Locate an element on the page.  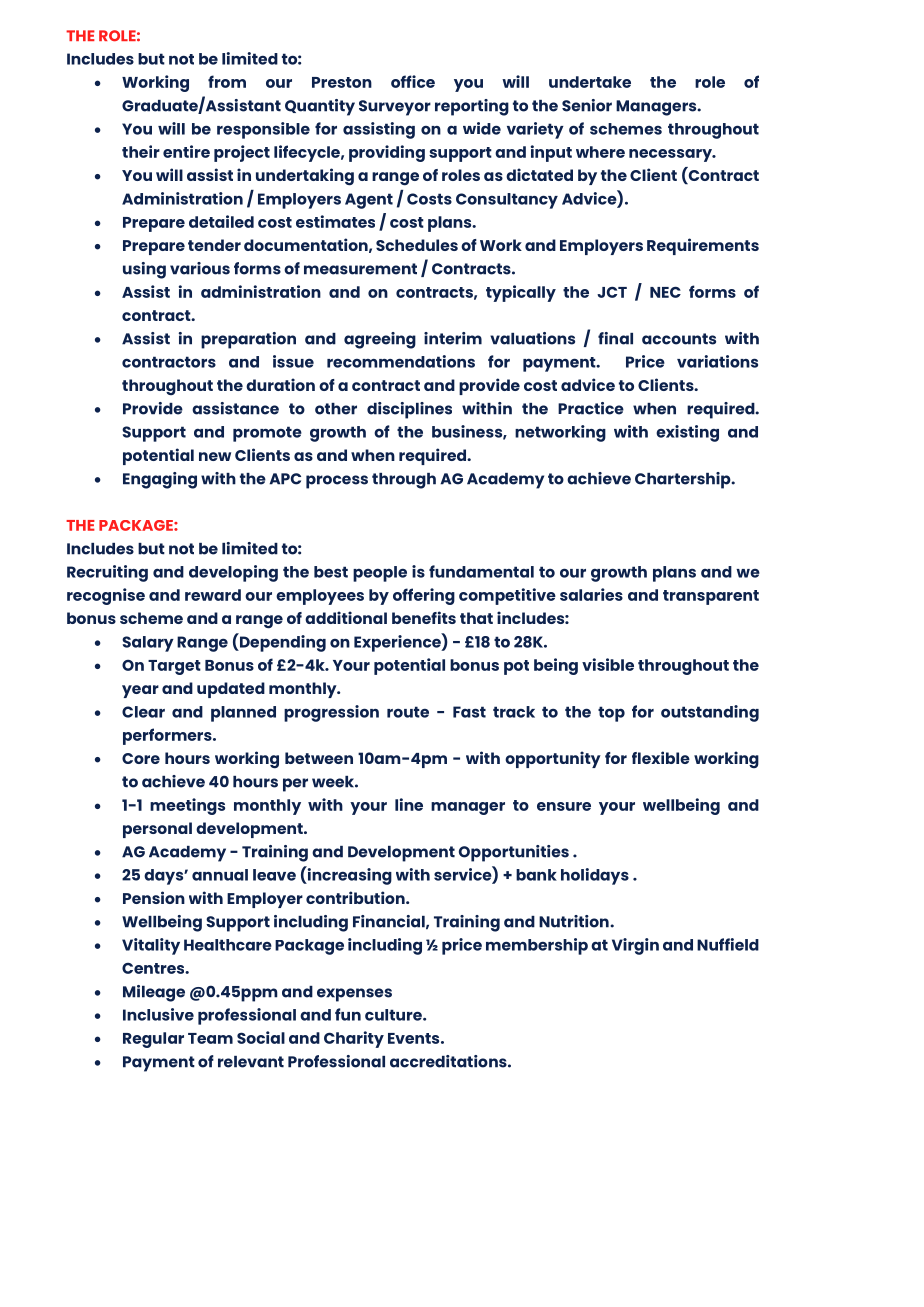
Surveyor is located at coordinates (395, 108).
